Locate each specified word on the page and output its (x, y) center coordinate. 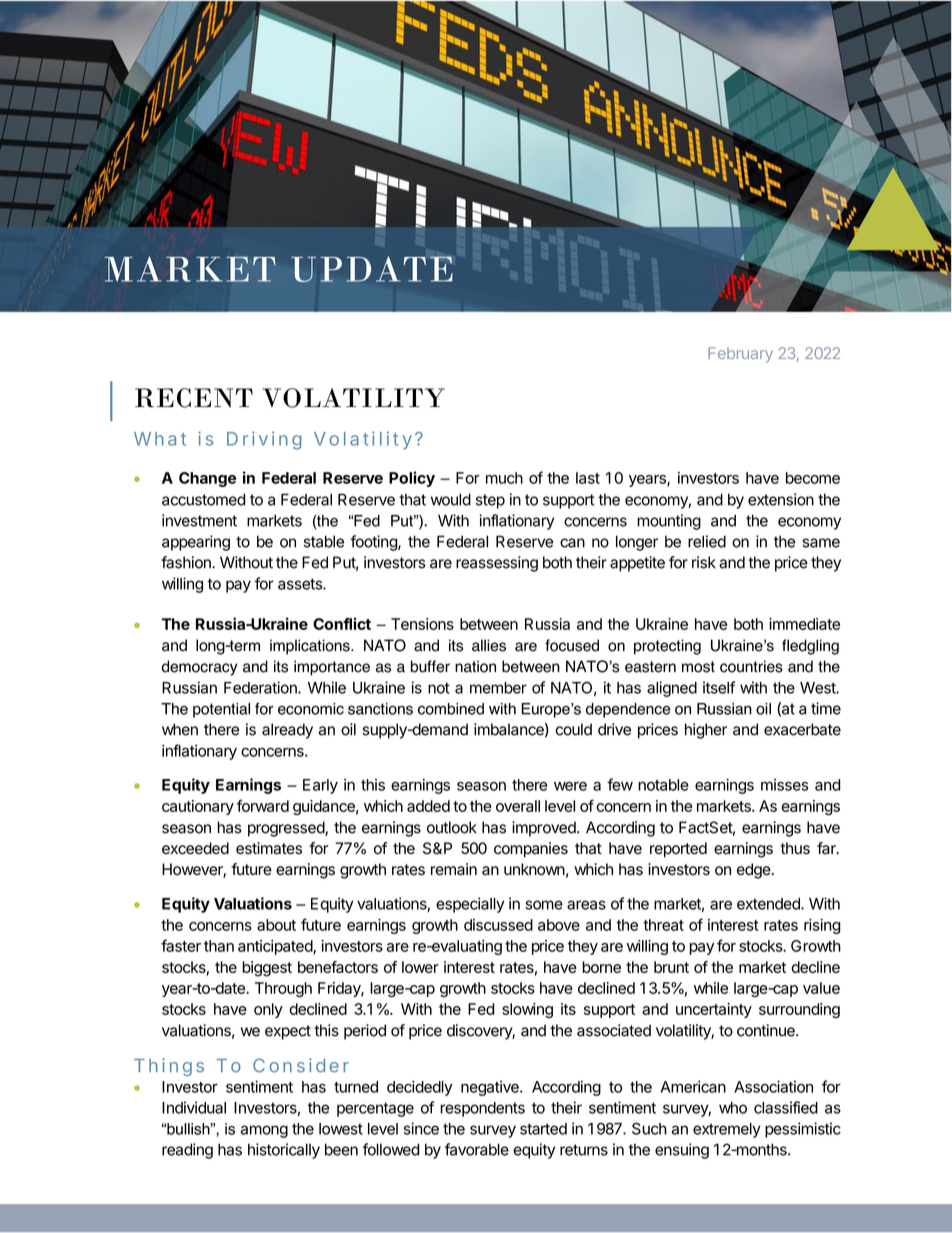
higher (706, 731)
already (287, 731)
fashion (187, 562)
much (504, 478)
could (573, 729)
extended (769, 904)
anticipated (276, 947)
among (264, 1131)
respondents (482, 1109)
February (740, 355)
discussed (498, 925)
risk (704, 562)
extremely (727, 1130)
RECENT (194, 398)
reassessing (497, 564)
